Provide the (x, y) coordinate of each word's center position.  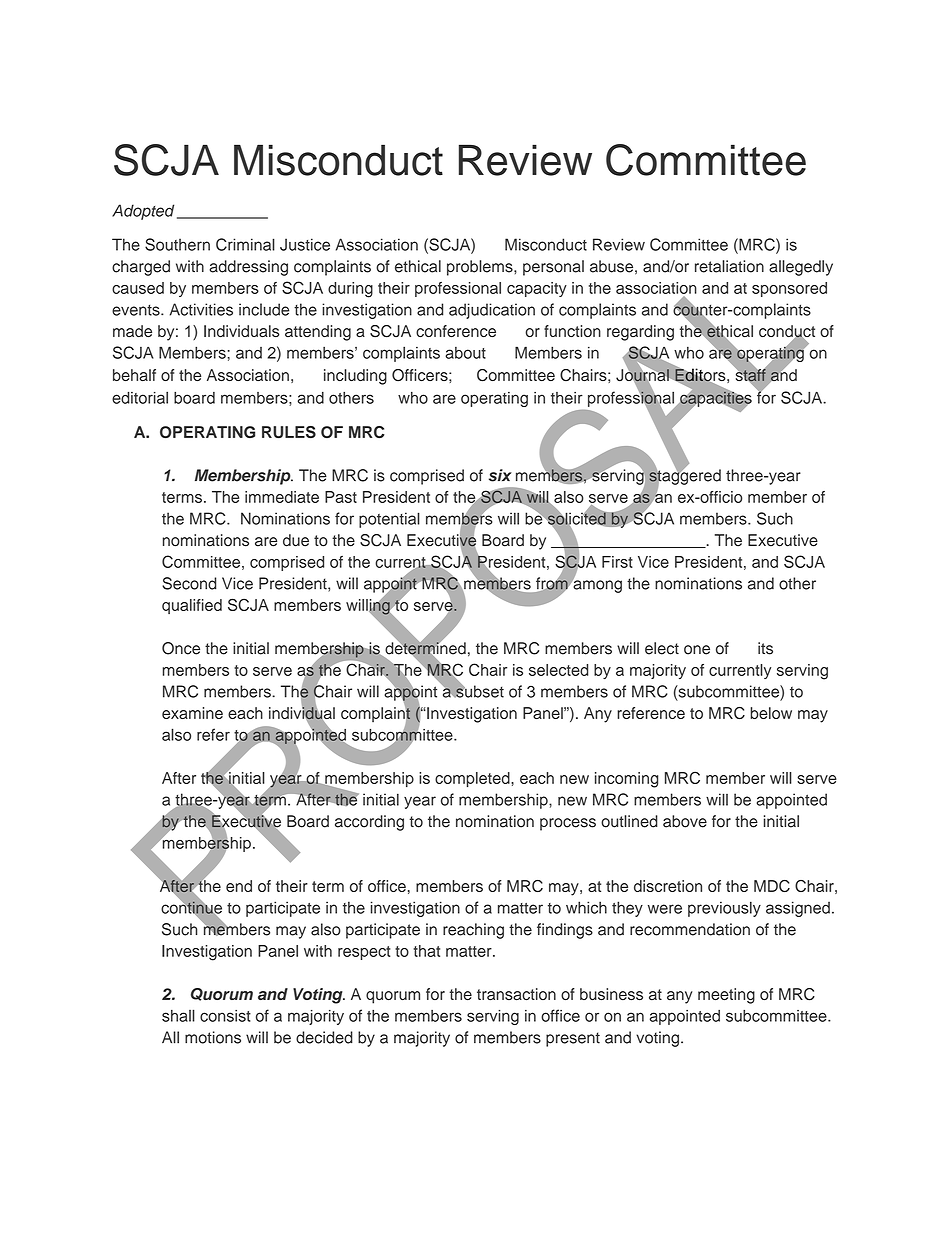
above (685, 821)
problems (481, 268)
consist (225, 1016)
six (500, 475)
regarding (640, 333)
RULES (289, 432)
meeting (726, 996)
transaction (516, 994)
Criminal (245, 244)
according (369, 823)
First (617, 562)
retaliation (729, 266)
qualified (192, 606)
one (697, 650)
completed (473, 779)
